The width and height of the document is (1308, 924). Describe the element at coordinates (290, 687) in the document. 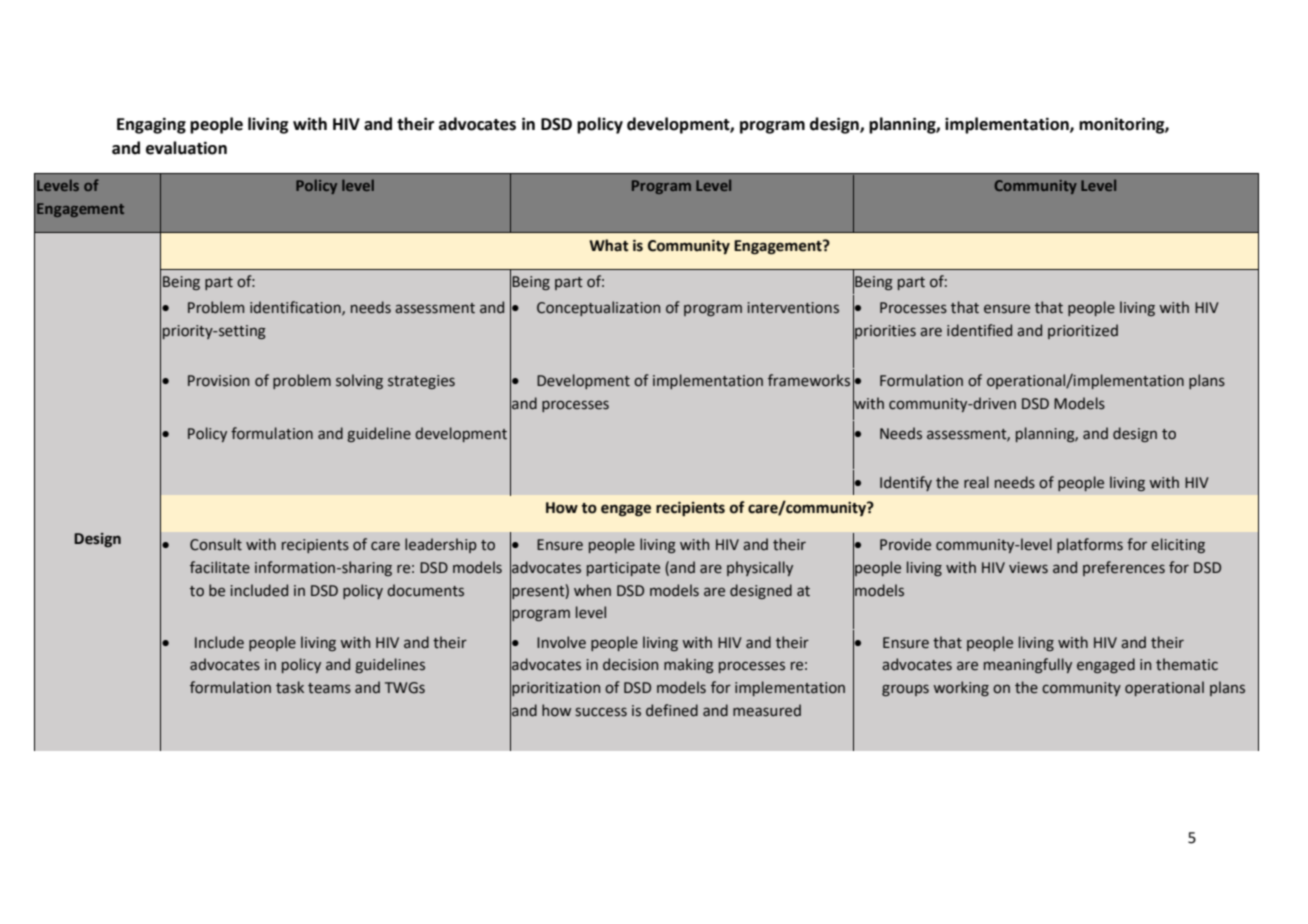

I see `task` at that location.
